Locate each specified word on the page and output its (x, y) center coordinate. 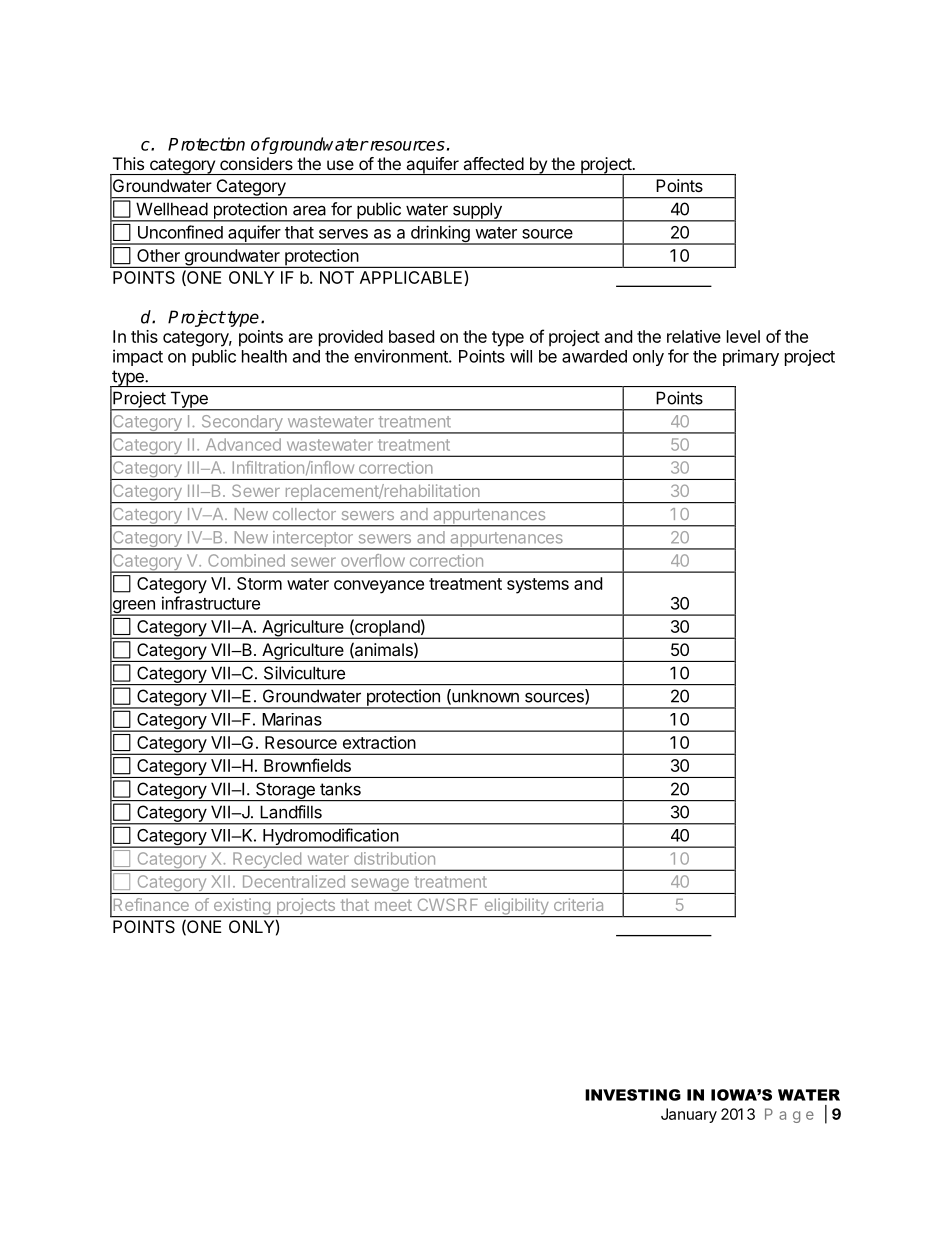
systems (538, 586)
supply (477, 212)
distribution (394, 858)
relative (694, 336)
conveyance (379, 587)
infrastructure (211, 603)
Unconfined (180, 232)
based (411, 336)
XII (220, 881)
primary (751, 357)
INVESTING (633, 1095)
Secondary (242, 424)
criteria (578, 904)
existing (241, 907)
